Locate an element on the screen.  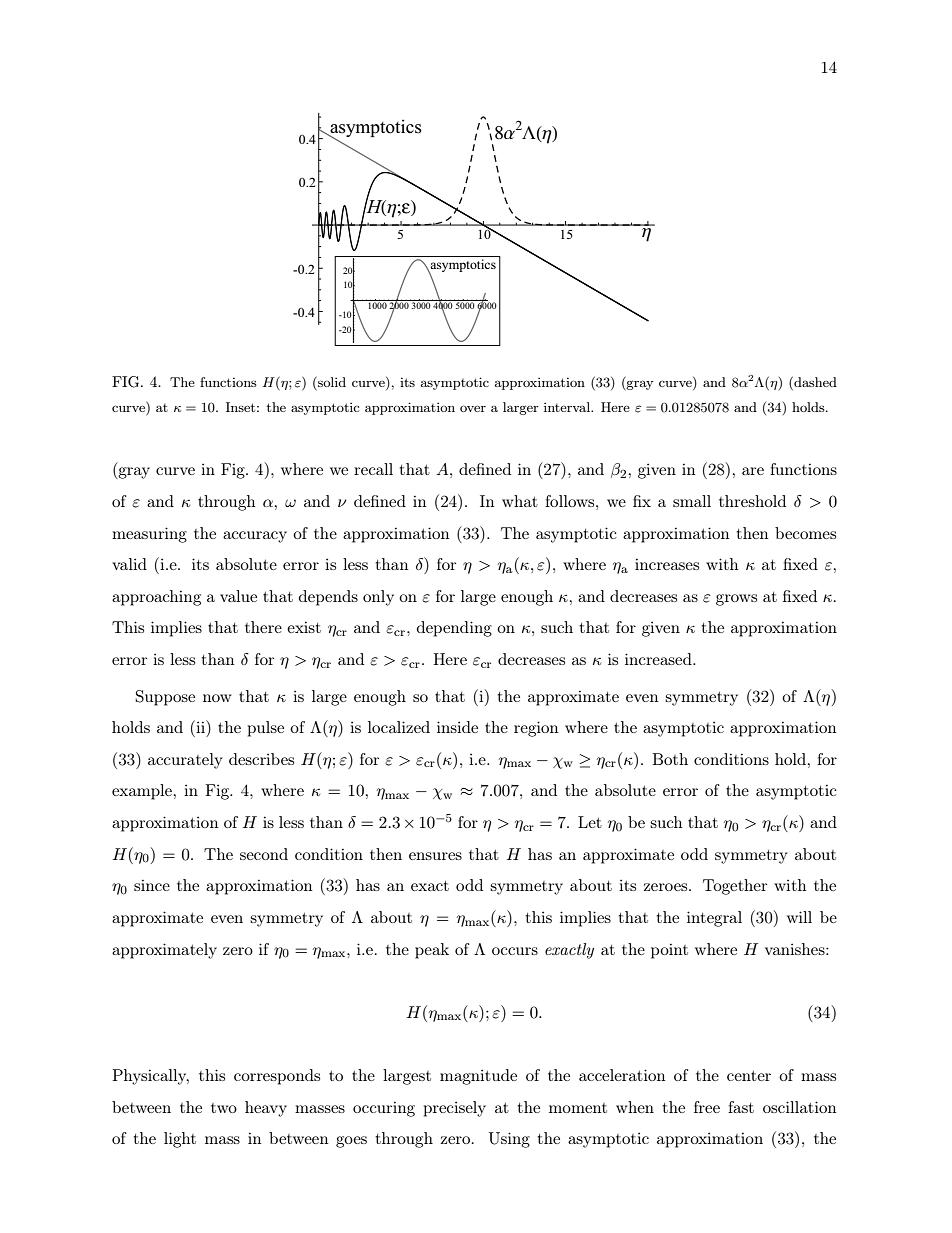
since is located at coordinates (152, 885).
